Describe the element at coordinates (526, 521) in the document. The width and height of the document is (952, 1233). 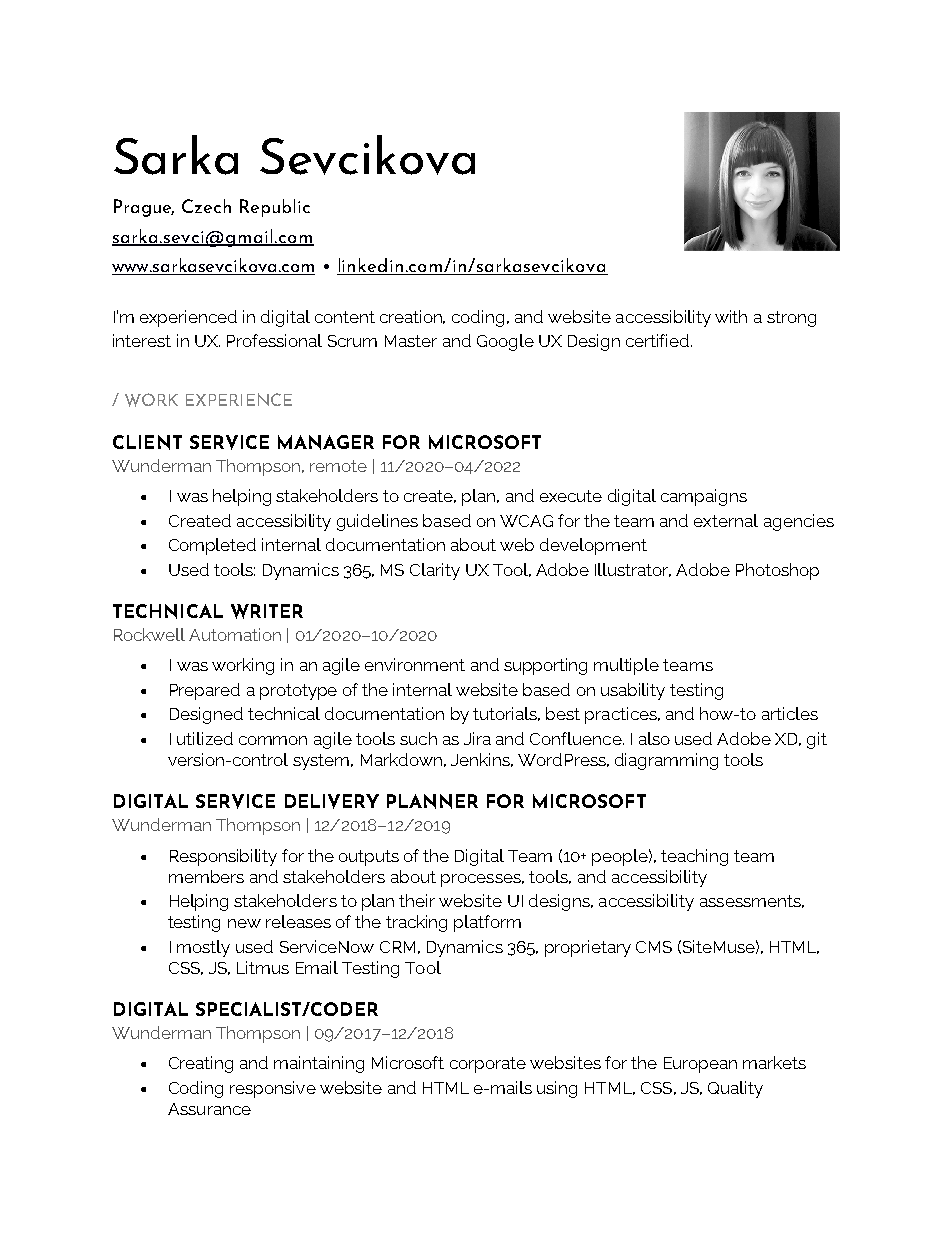
I see `WCAG` at that location.
